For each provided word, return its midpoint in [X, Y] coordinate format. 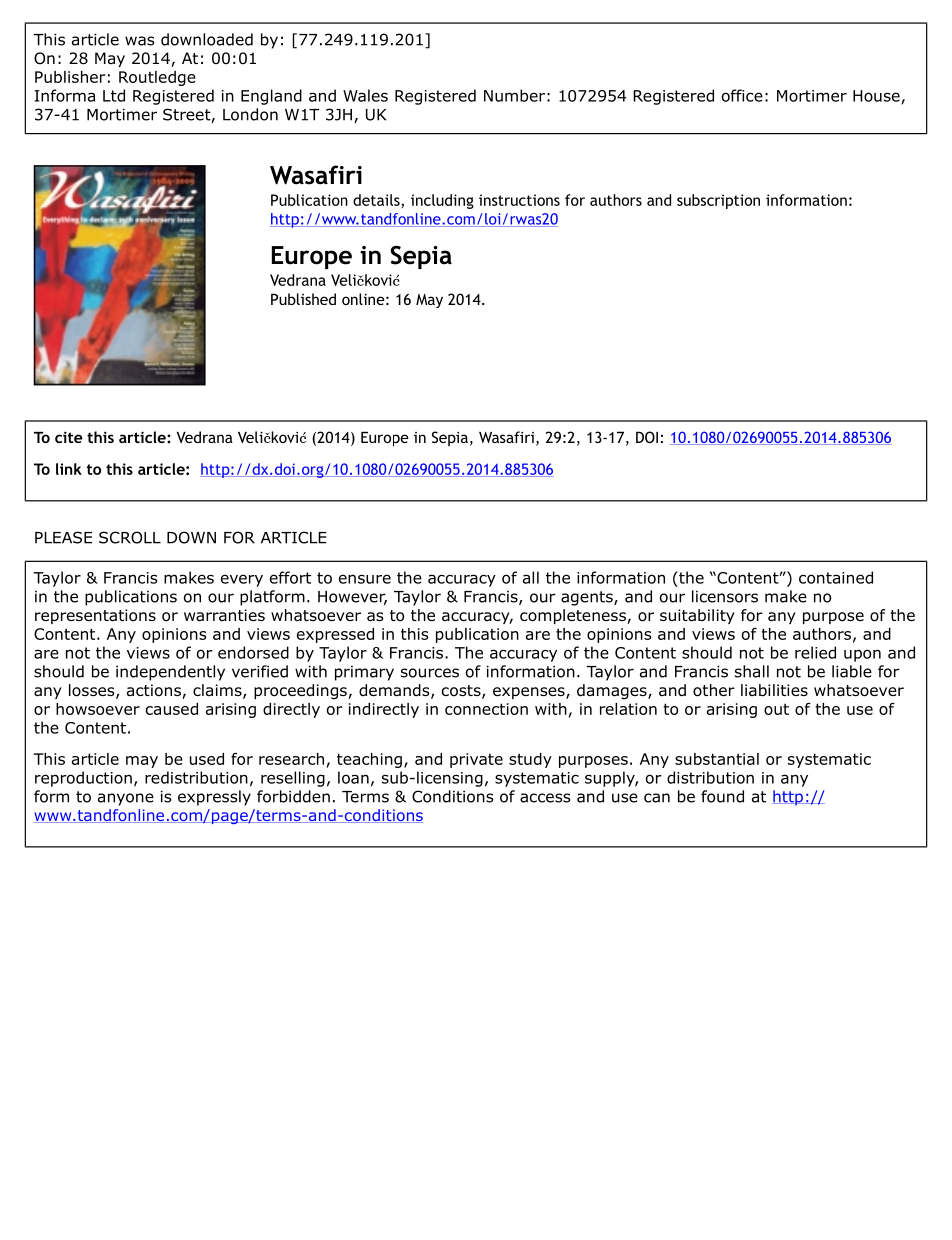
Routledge [157, 78]
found [722, 796]
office [742, 95]
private [476, 760]
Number [514, 95]
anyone [126, 799]
